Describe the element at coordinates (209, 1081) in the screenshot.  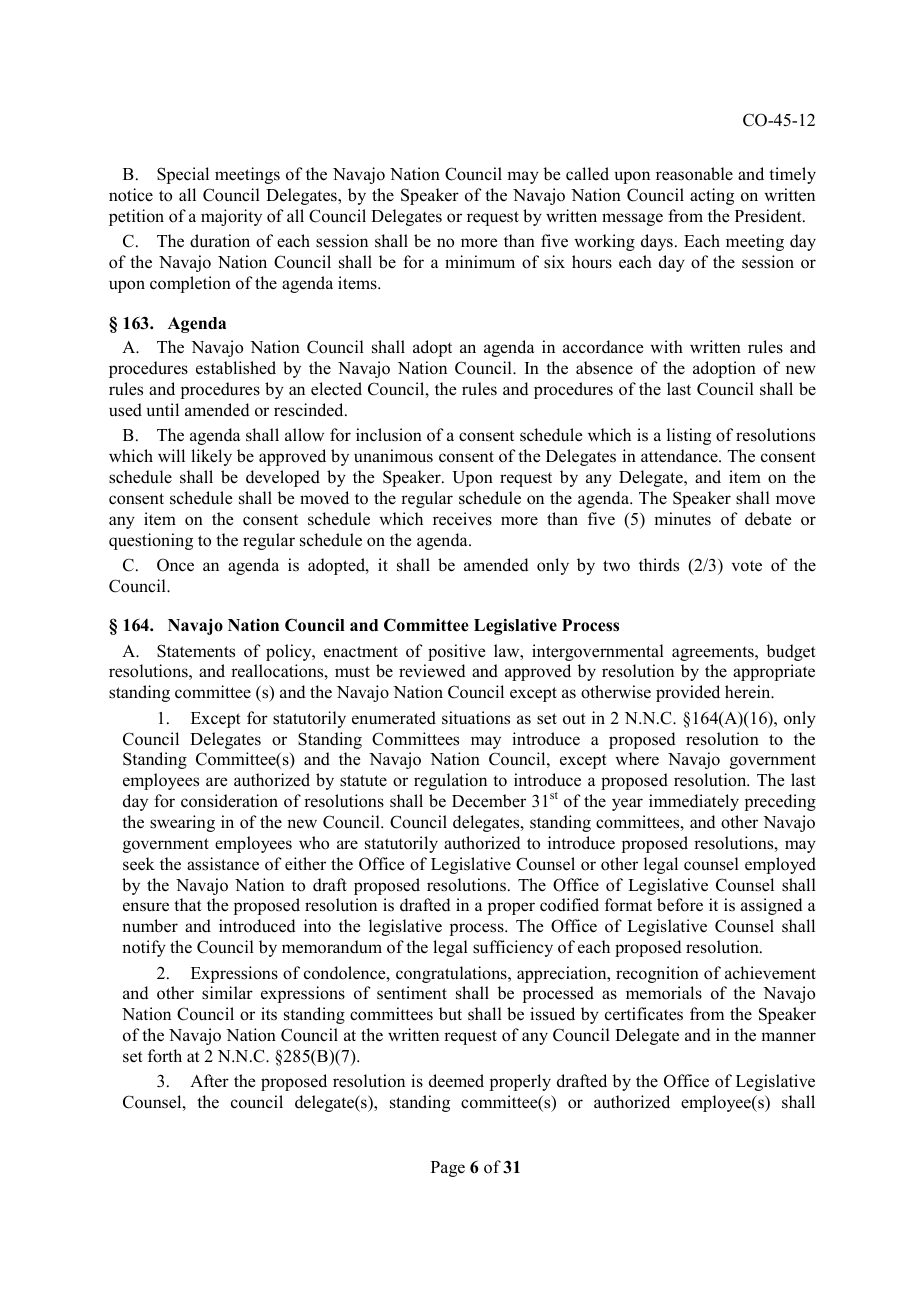
I see `After` at that location.
